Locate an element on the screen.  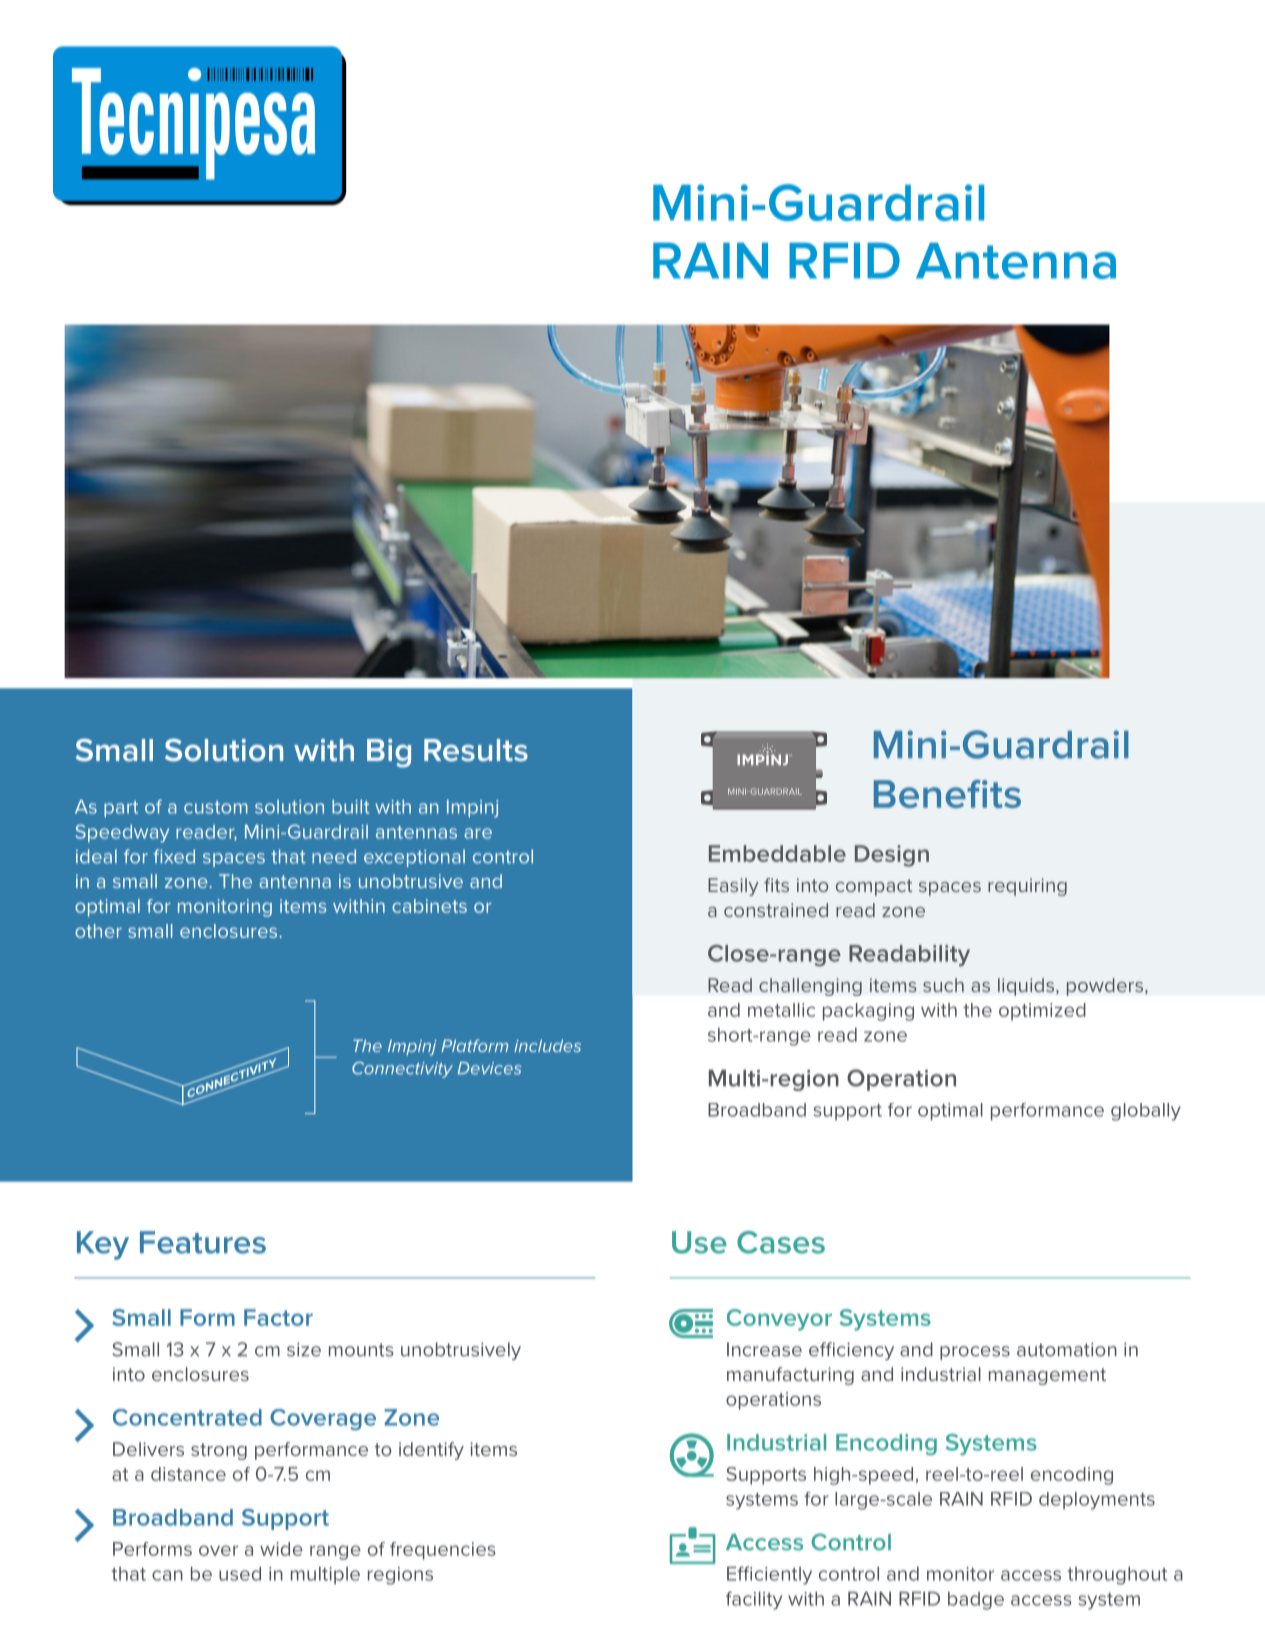
Features is located at coordinates (203, 1242).
